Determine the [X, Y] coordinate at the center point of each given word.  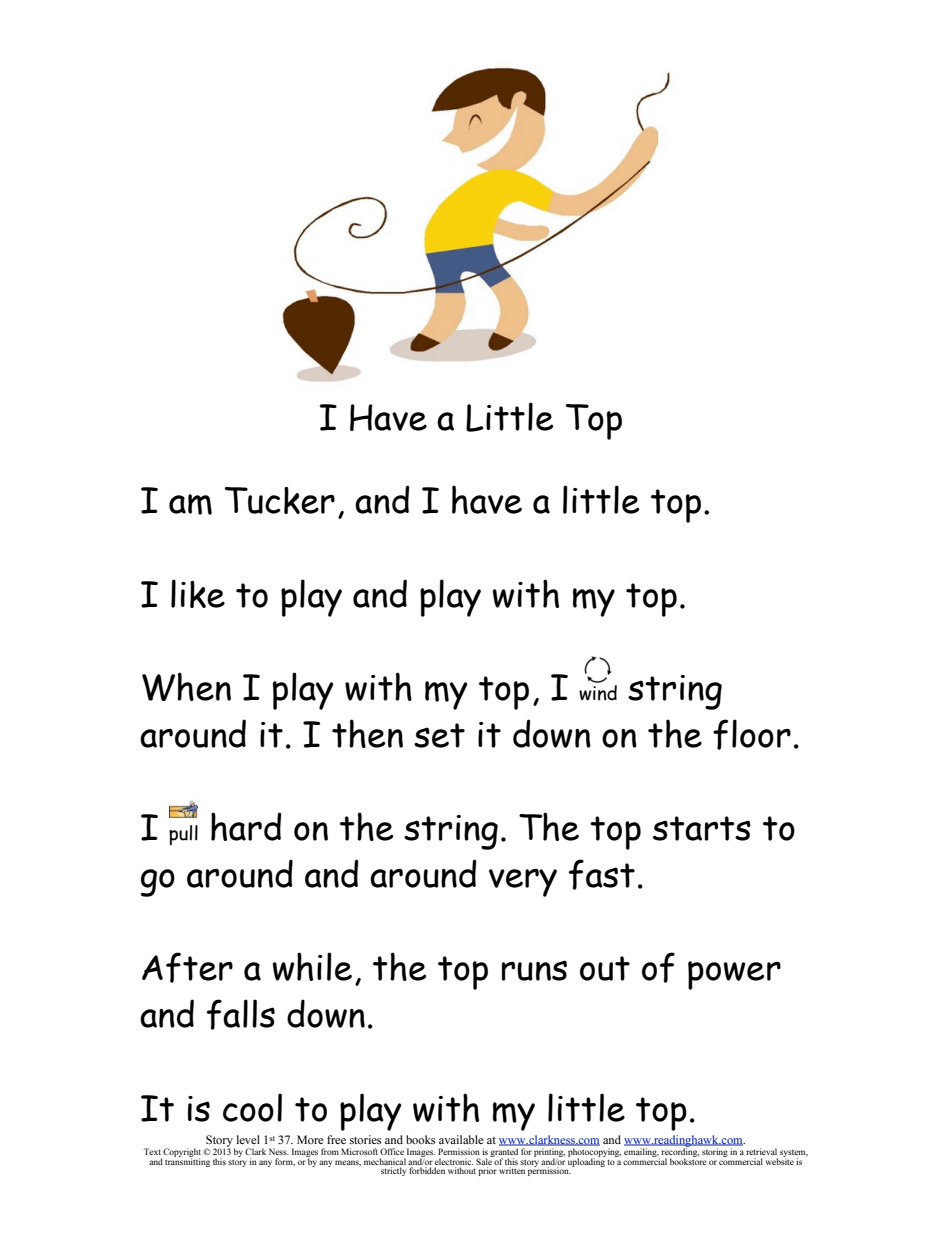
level [248, 1139]
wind [598, 693]
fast [602, 874]
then [367, 733]
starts [702, 828]
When [186, 686]
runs [534, 970]
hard [246, 826]
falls [241, 1014]
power [734, 975]
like [198, 593]
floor [752, 734]
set [439, 735]
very [523, 883]
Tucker [280, 500]
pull [183, 835]
